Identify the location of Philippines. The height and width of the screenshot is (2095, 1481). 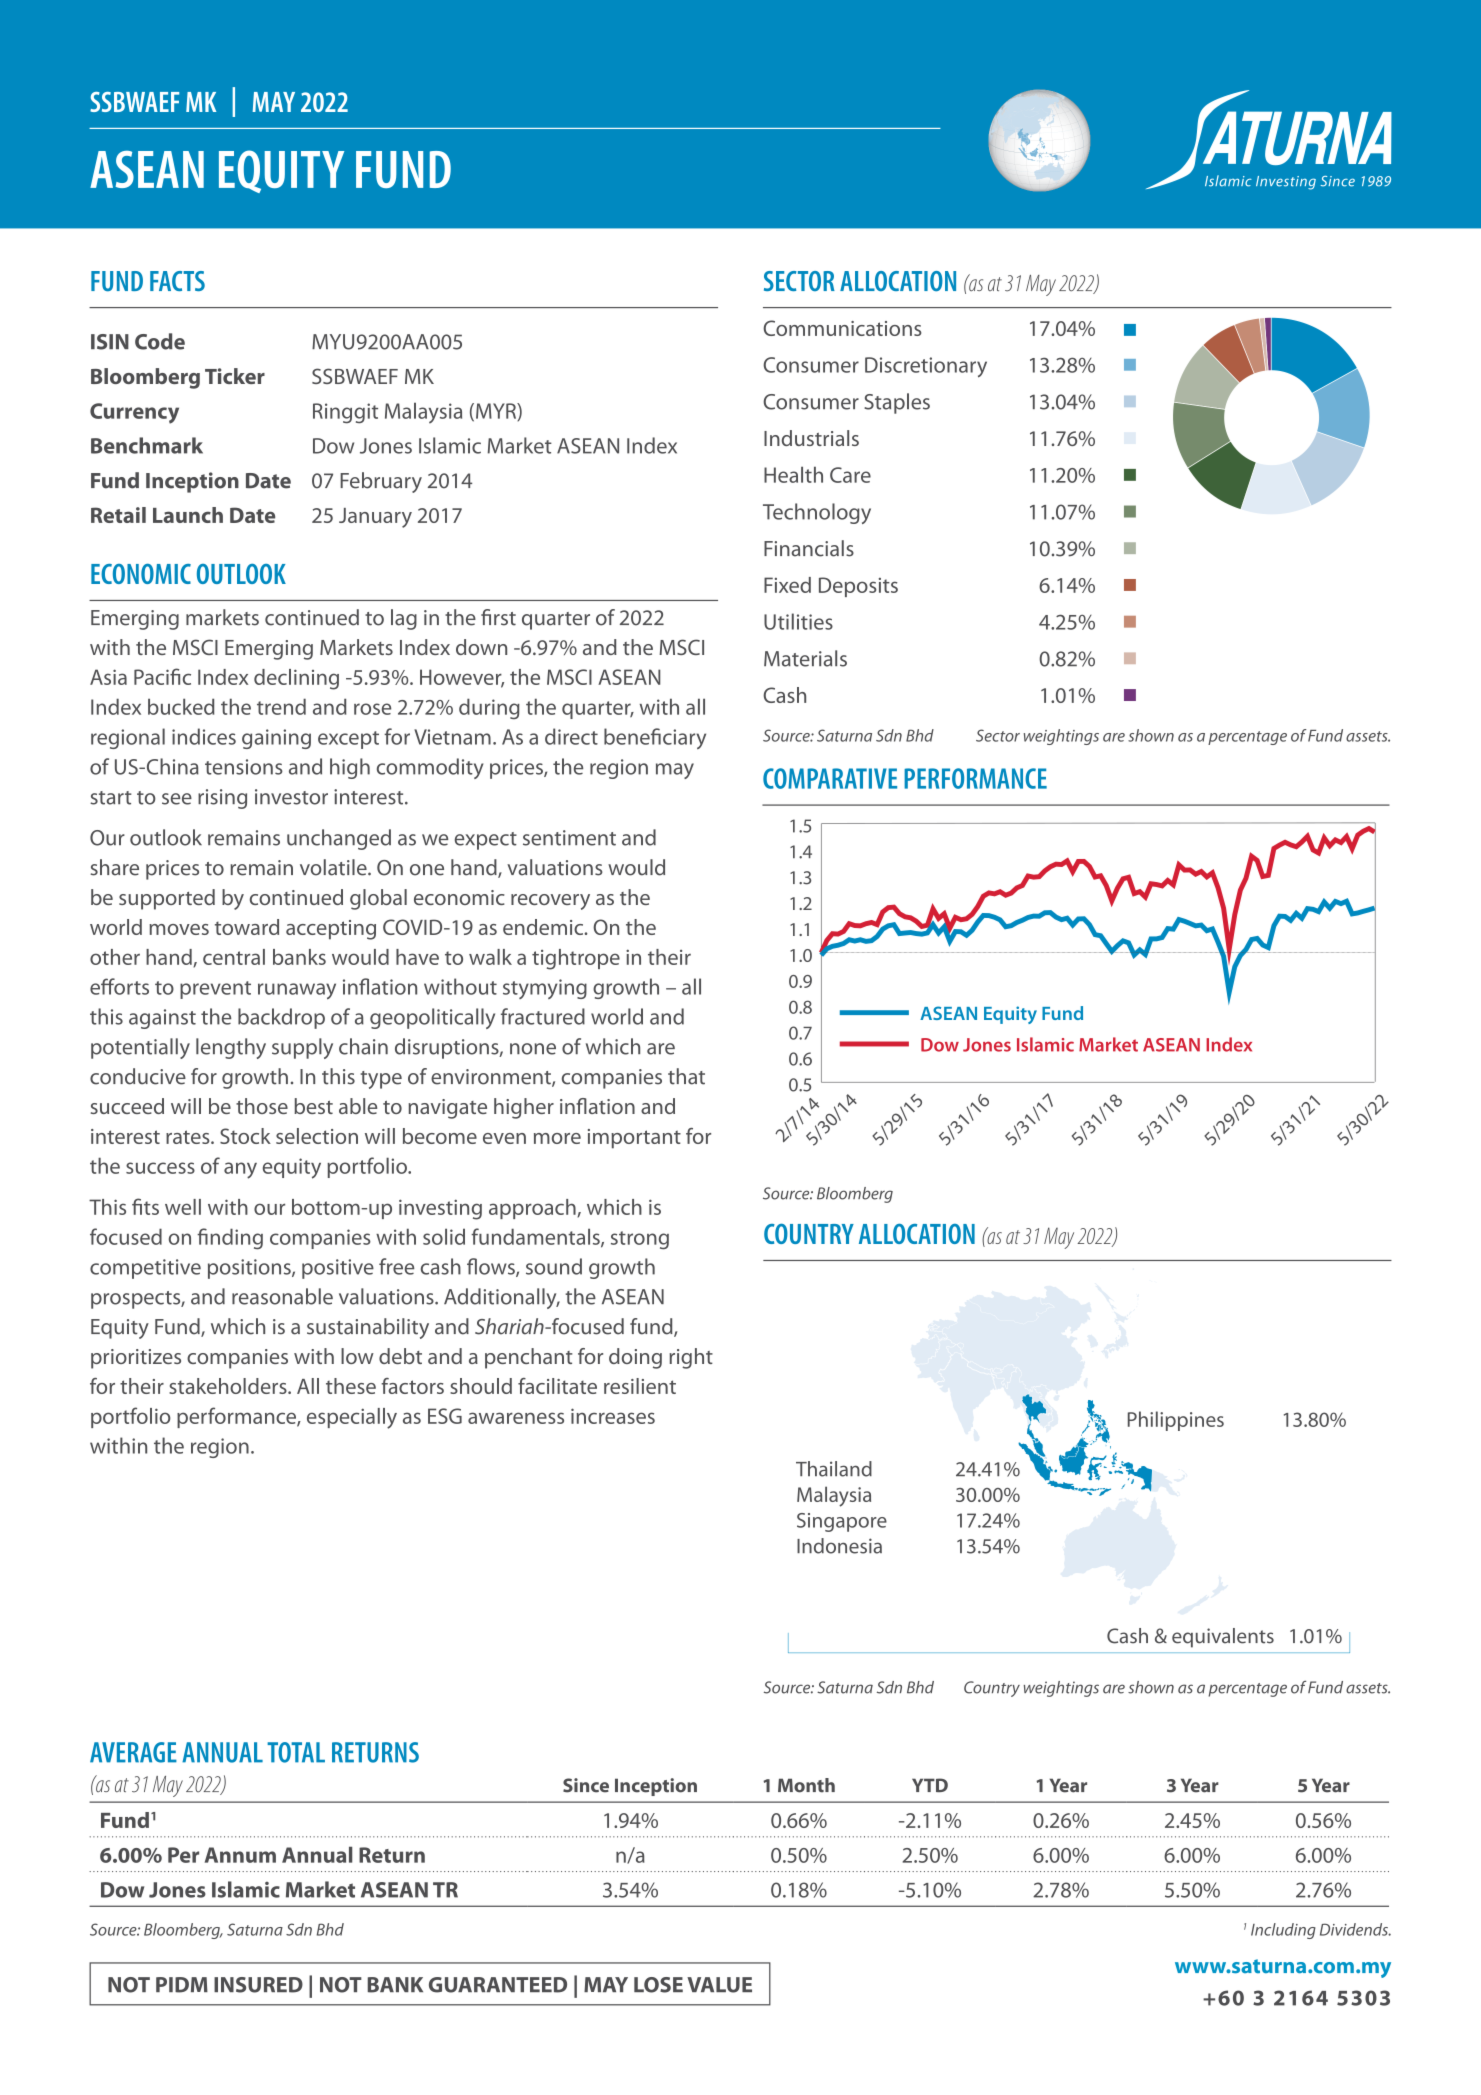
(1176, 1421).
